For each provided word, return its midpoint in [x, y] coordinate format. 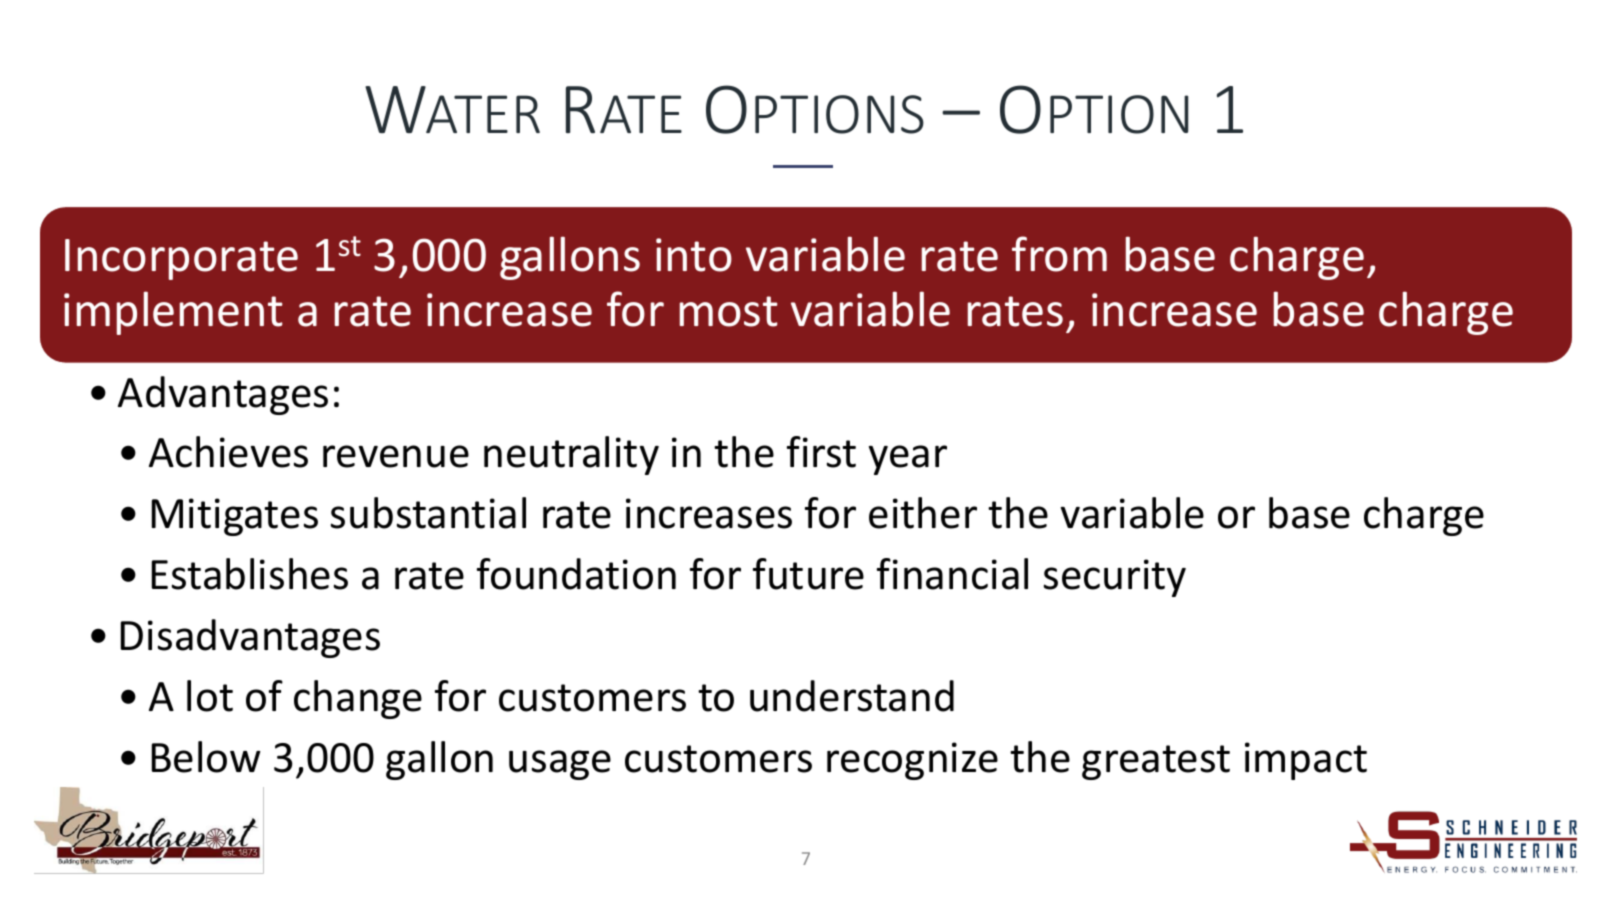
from [1059, 254]
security [1115, 578]
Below [206, 757]
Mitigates [235, 517]
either [923, 513]
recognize [912, 761]
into [694, 255]
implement [173, 313]
